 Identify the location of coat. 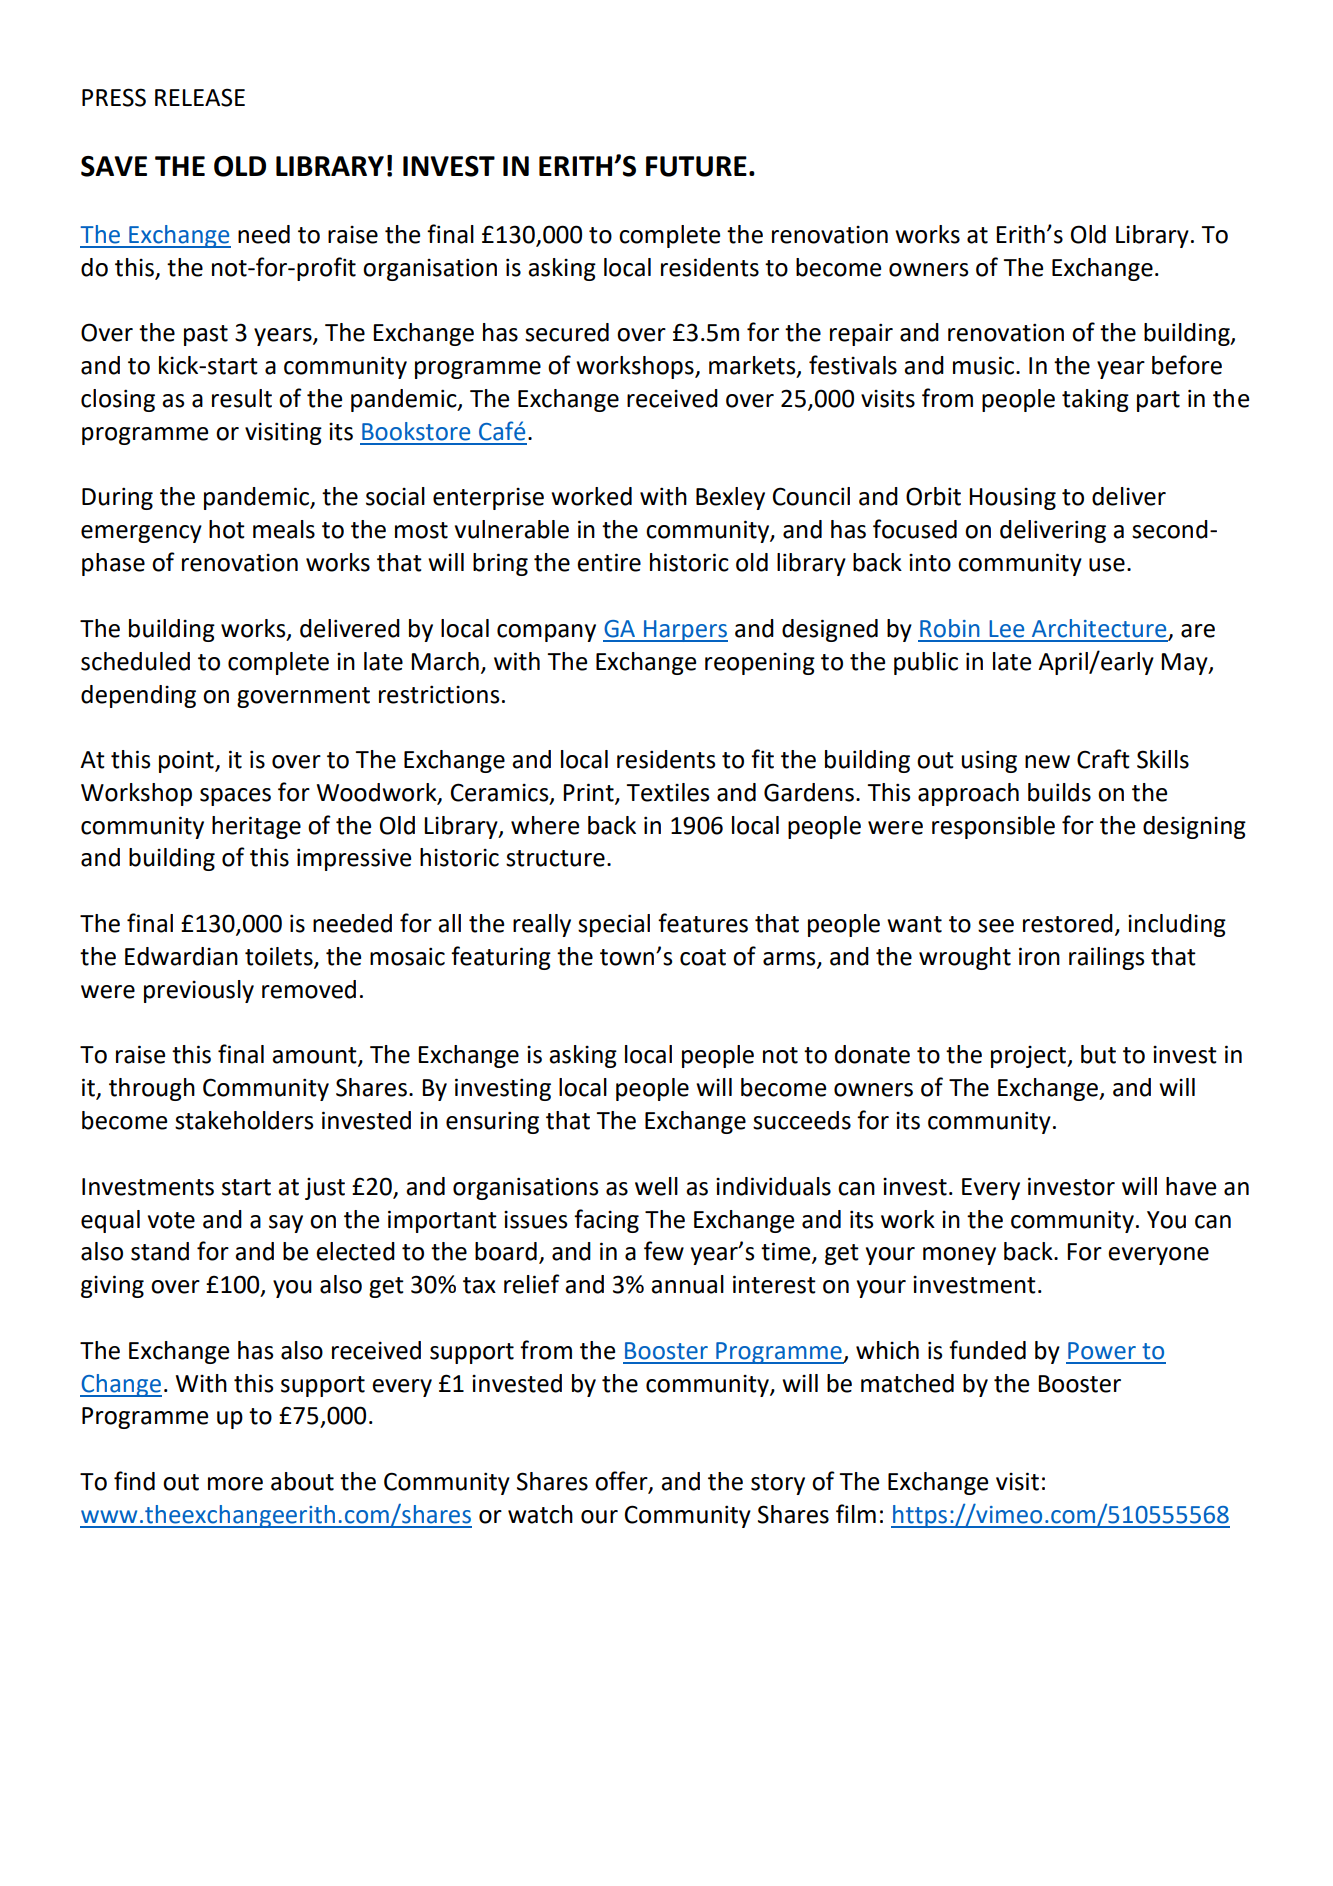
(703, 957).
